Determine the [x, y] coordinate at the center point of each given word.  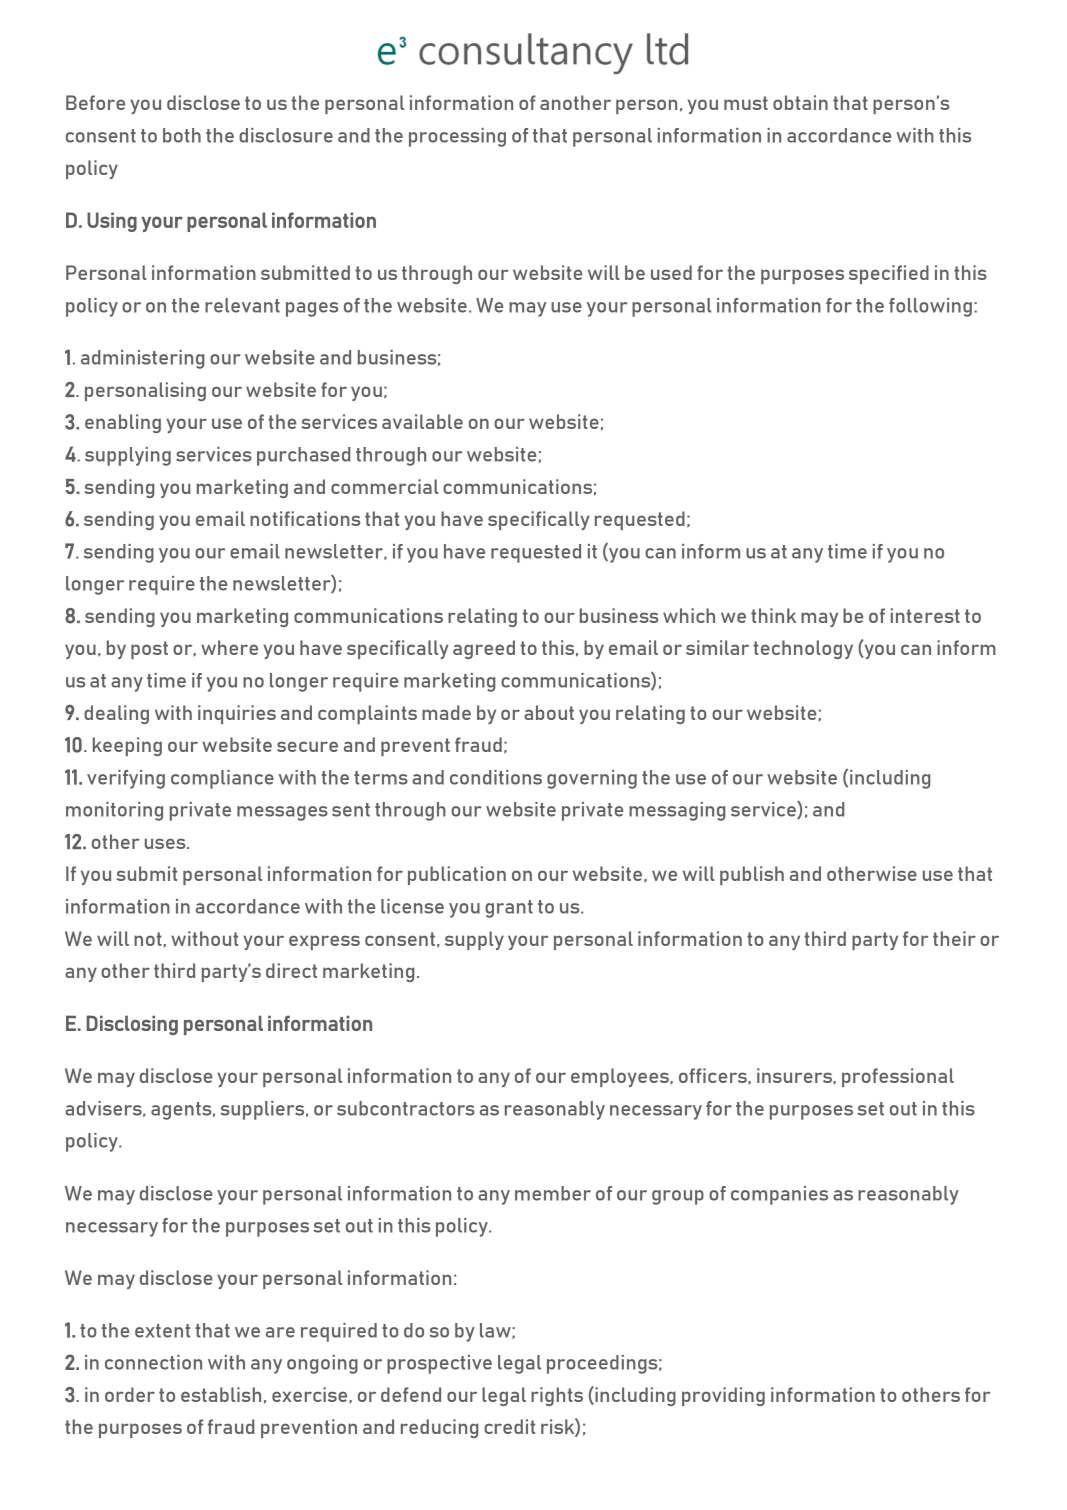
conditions [496, 777]
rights [557, 1396]
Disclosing [132, 1025]
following [930, 307]
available [422, 421]
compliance [222, 779]
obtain [800, 102]
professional [898, 1077]
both [182, 135]
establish [221, 1394]
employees [621, 1077]
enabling [123, 423]
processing [457, 137]
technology [803, 649]
